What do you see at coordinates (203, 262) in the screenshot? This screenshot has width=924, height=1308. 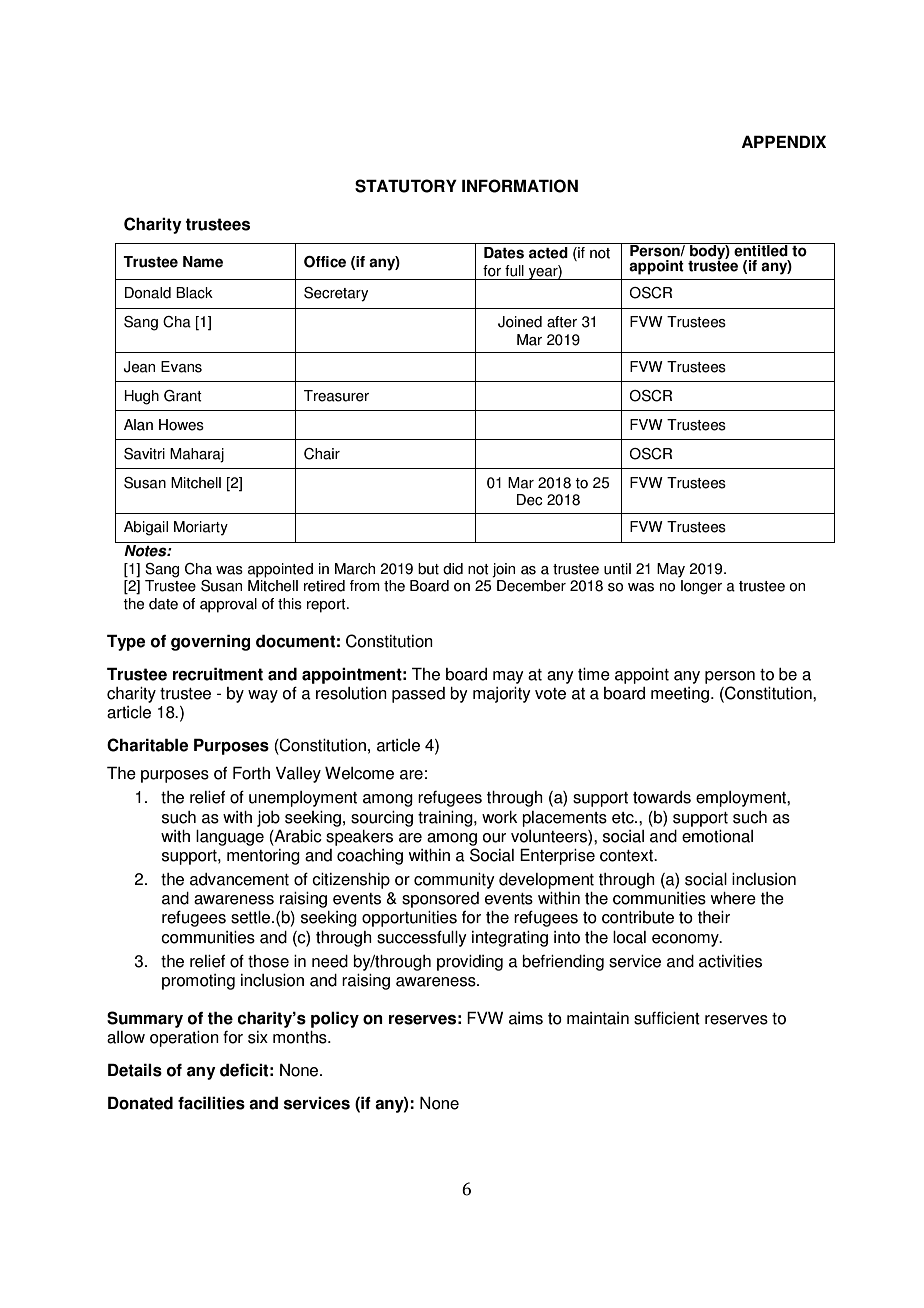 I see `Name` at bounding box center [203, 262].
